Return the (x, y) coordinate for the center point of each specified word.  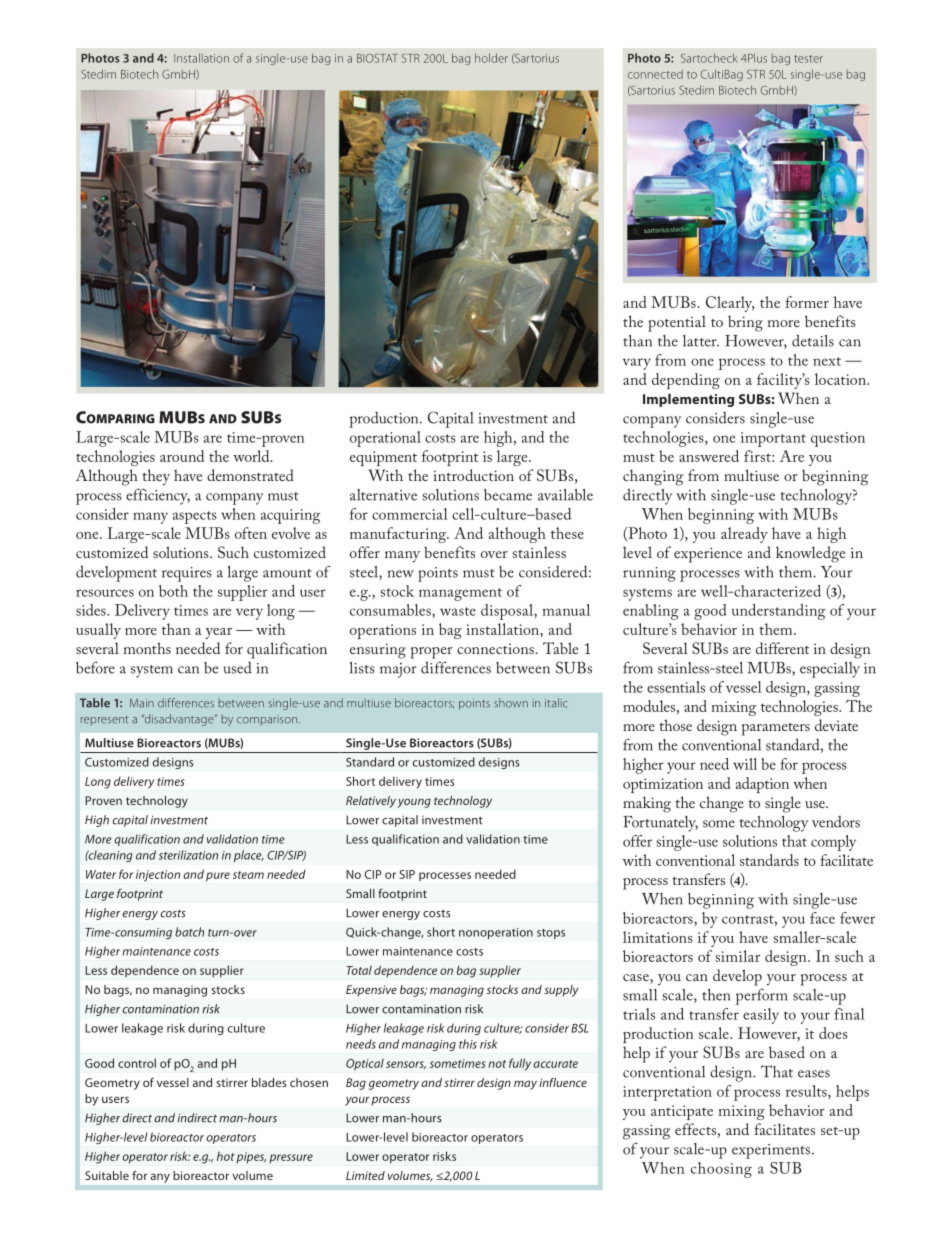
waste (458, 611)
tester (808, 59)
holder (491, 58)
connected (655, 74)
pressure (291, 1158)
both (173, 591)
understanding (778, 612)
